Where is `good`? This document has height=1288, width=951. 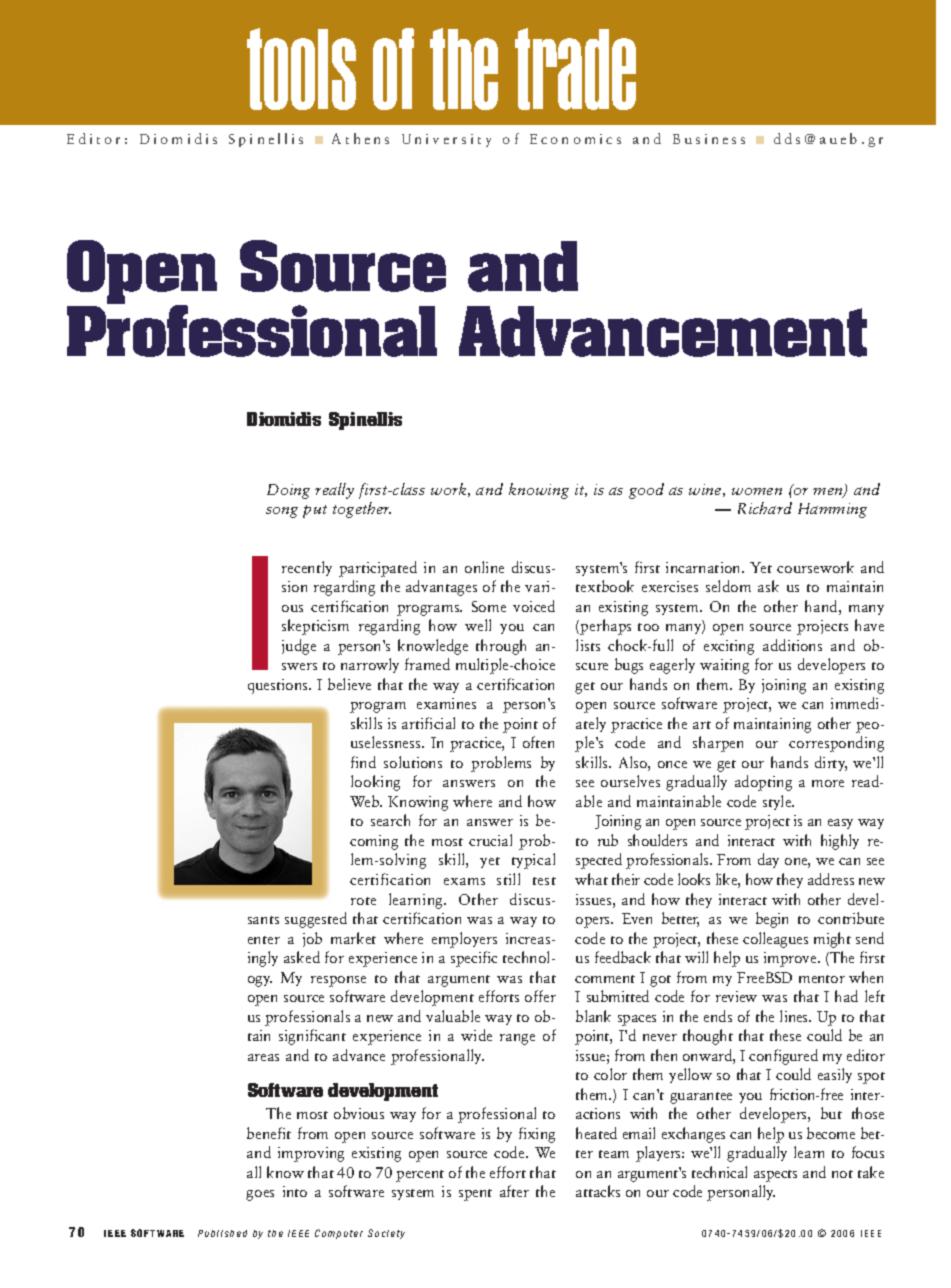 good is located at coordinates (646, 491).
